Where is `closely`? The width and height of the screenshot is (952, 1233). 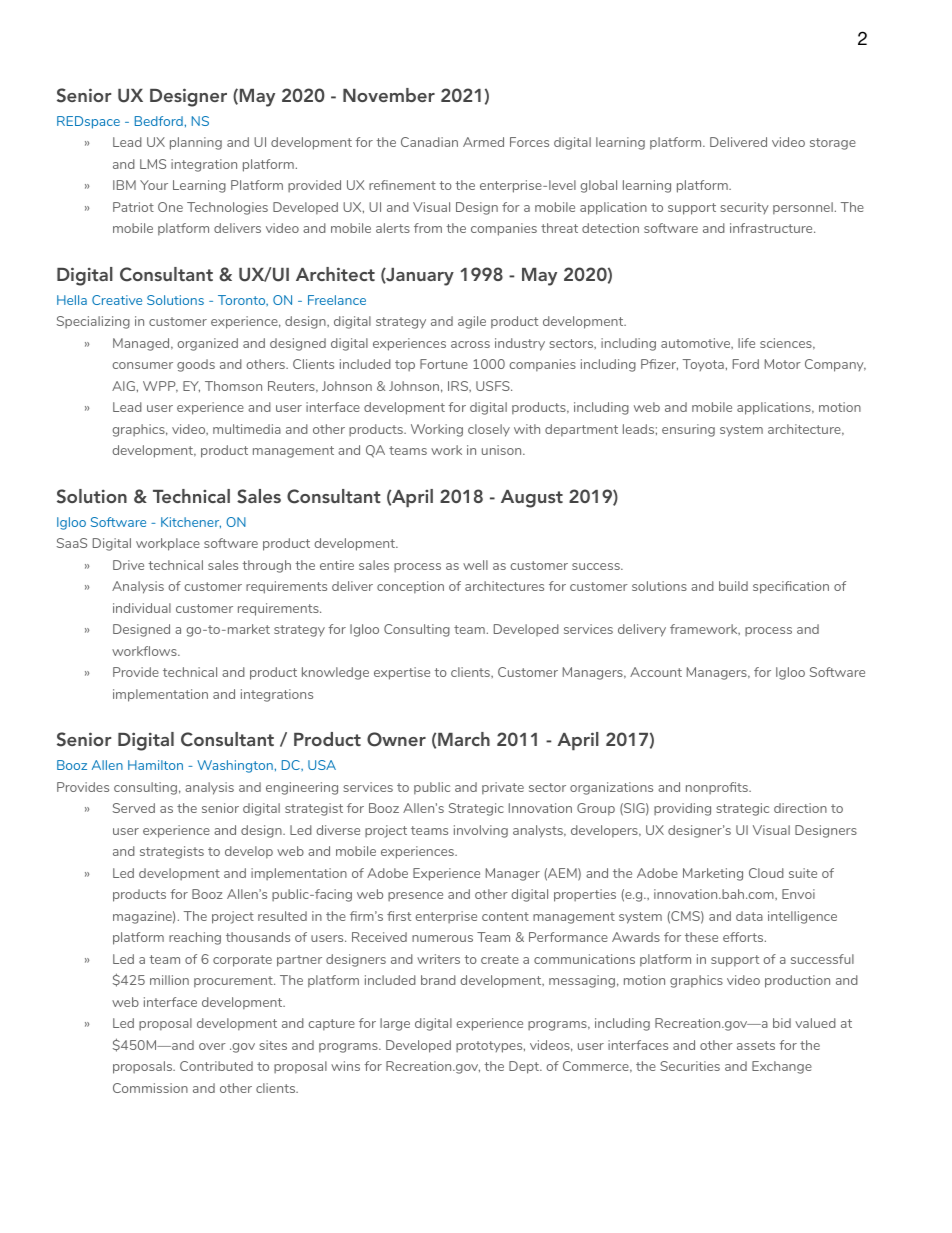
closely is located at coordinates (489, 430).
